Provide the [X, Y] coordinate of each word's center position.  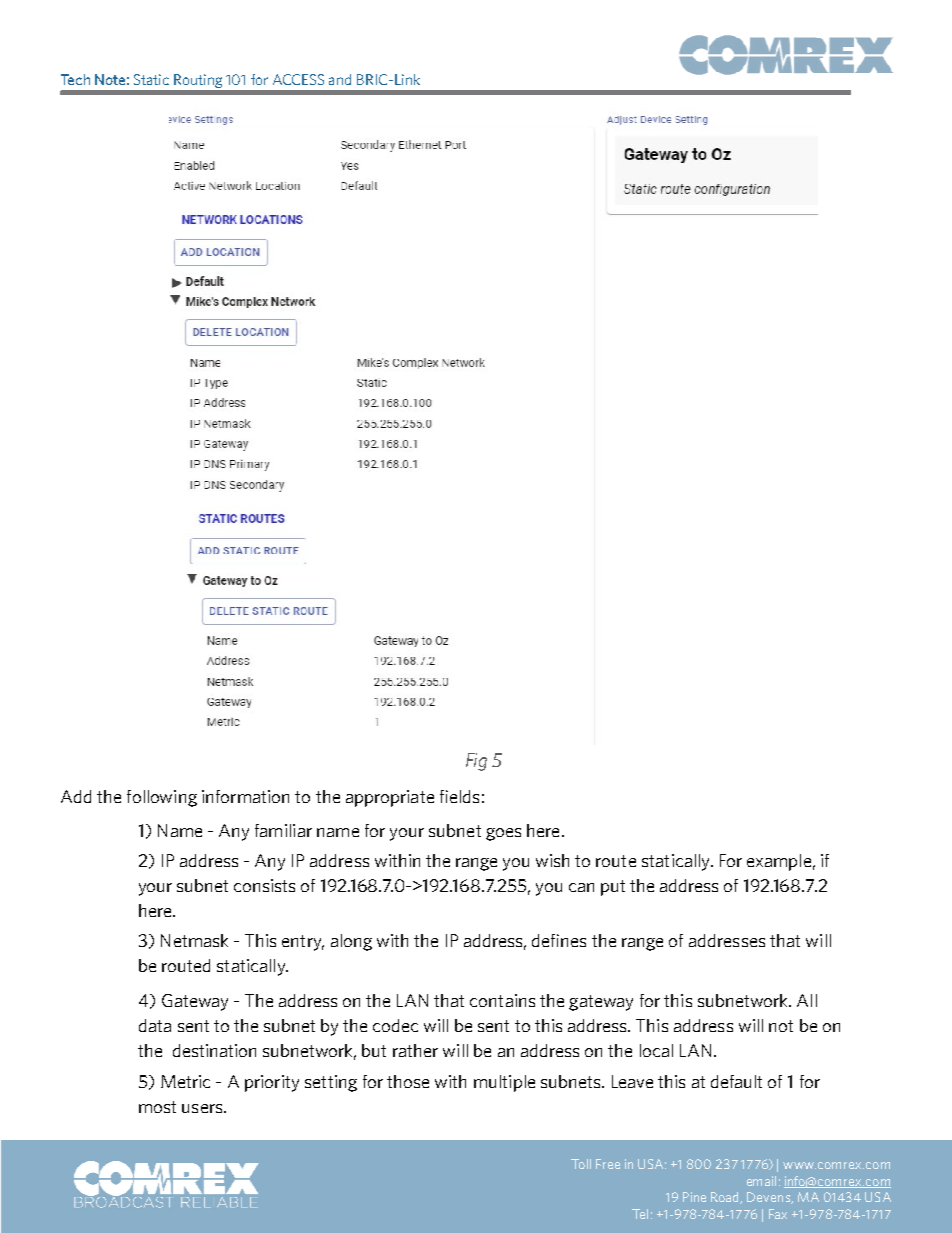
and [340, 79]
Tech [75, 79]
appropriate [390, 798]
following [162, 798]
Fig [476, 762]
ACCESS [298, 79]
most [157, 1107]
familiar [283, 830]
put [613, 888]
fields [459, 796]
